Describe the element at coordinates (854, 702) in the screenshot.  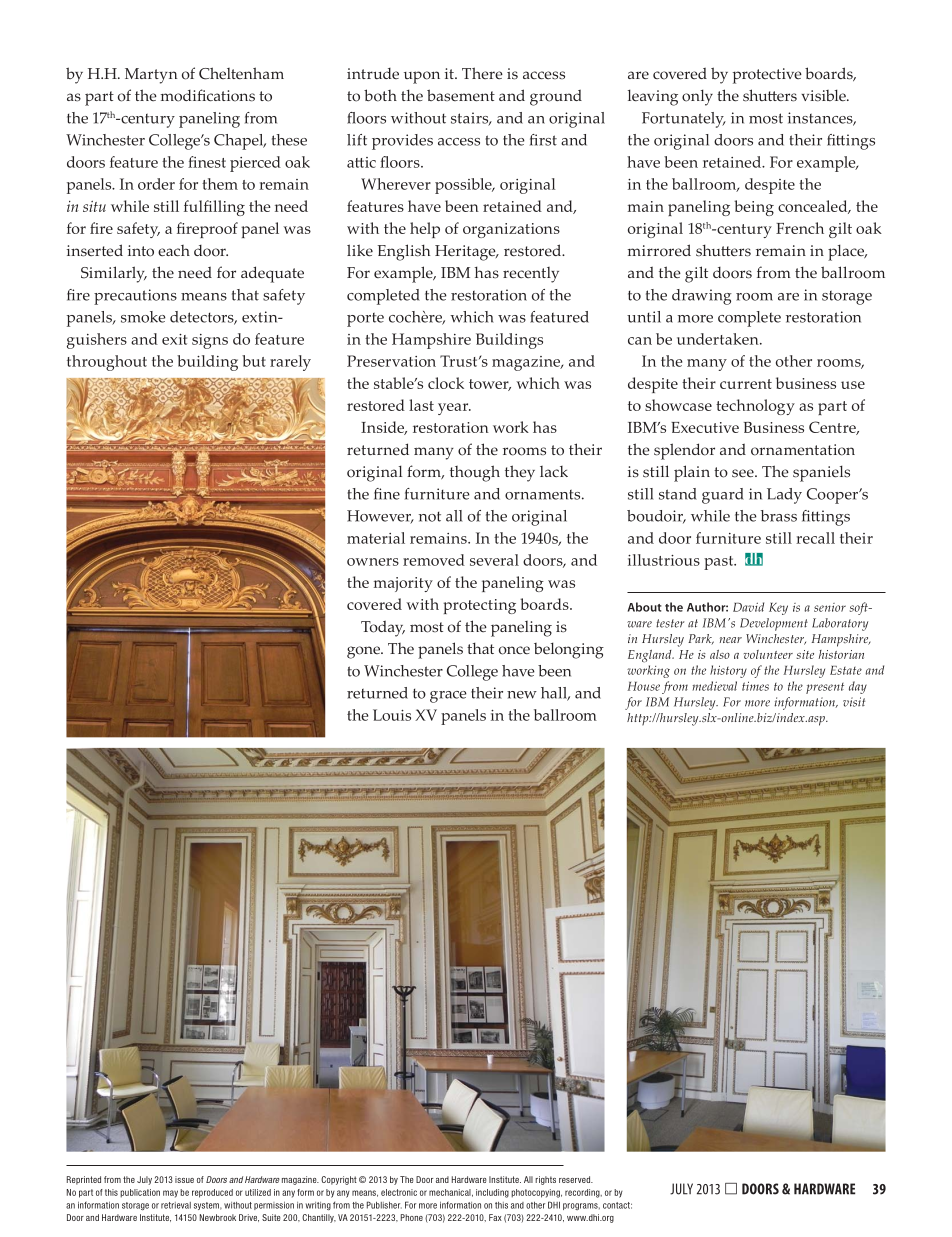
I see `visit` at that location.
